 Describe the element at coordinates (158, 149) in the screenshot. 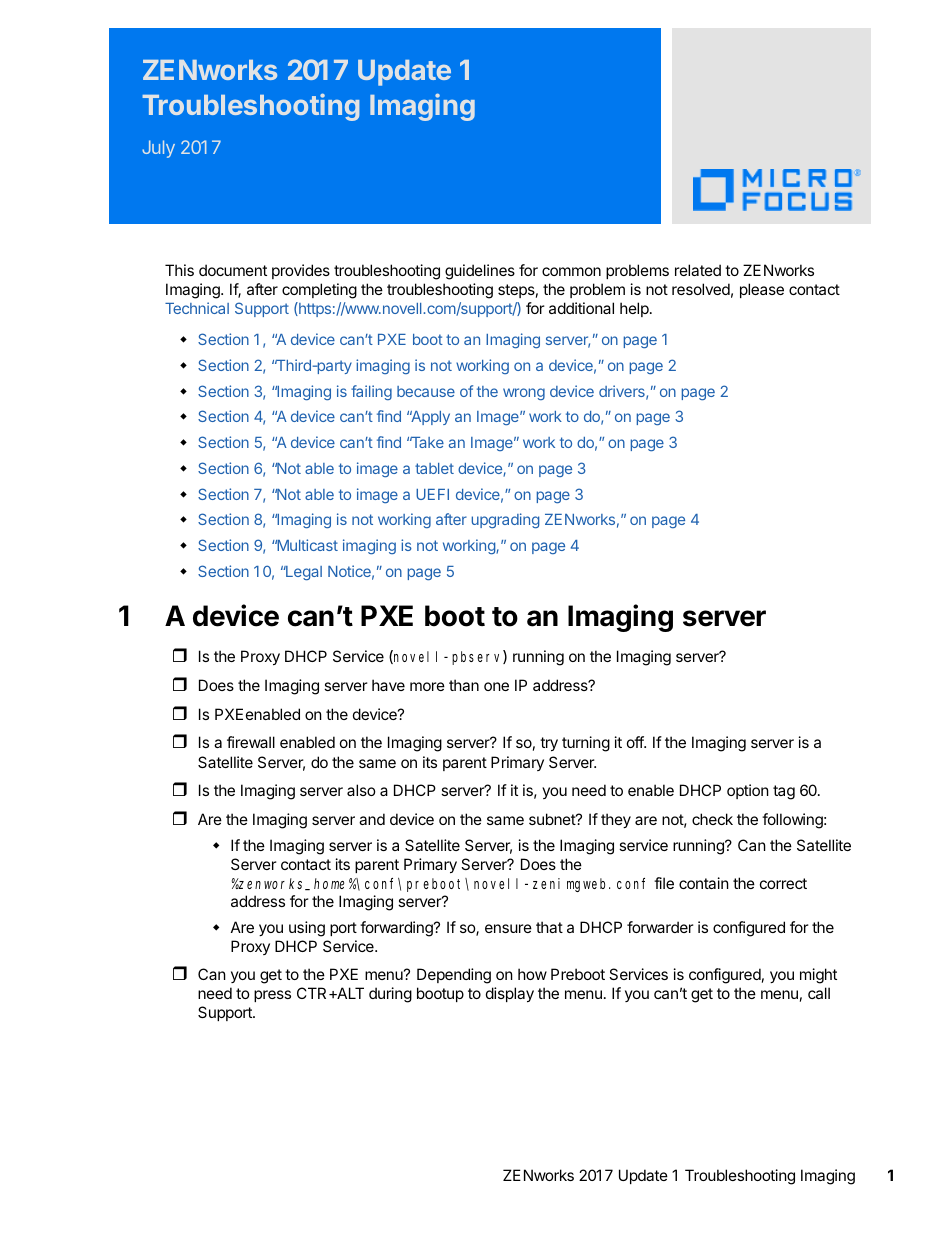

I see `July` at that location.
